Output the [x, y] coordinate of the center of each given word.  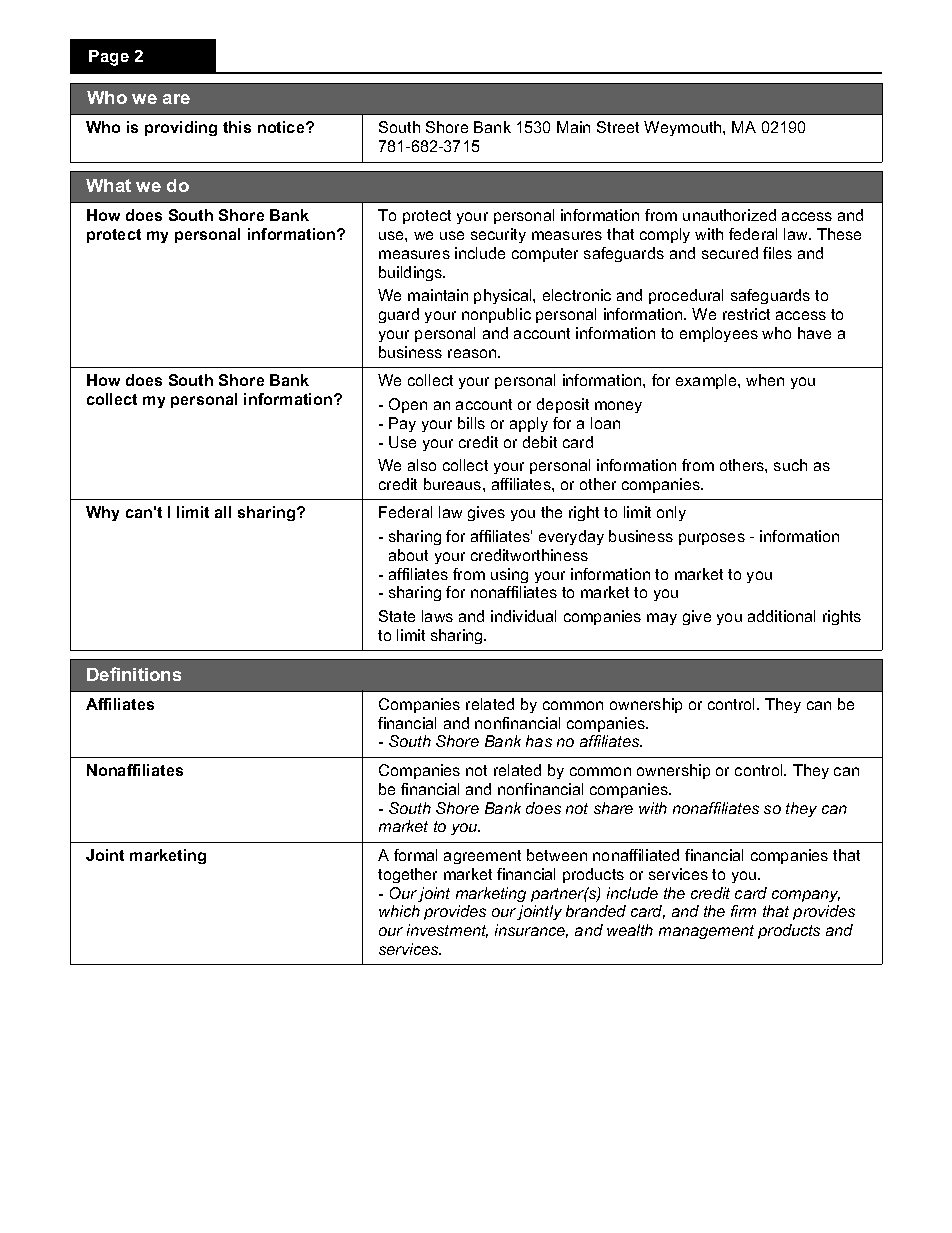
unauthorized [729, 215]
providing [181, 128]
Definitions [134, 674]
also [422, 465]
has [539, 741]
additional [781, 616]
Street [618, 127]
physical [504, 296]
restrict [746, 314]
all [223, 512]
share [613, 808]
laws [437, 616]
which [399, 911]
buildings [412, 273]
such [790, 465]
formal [415, 855]
